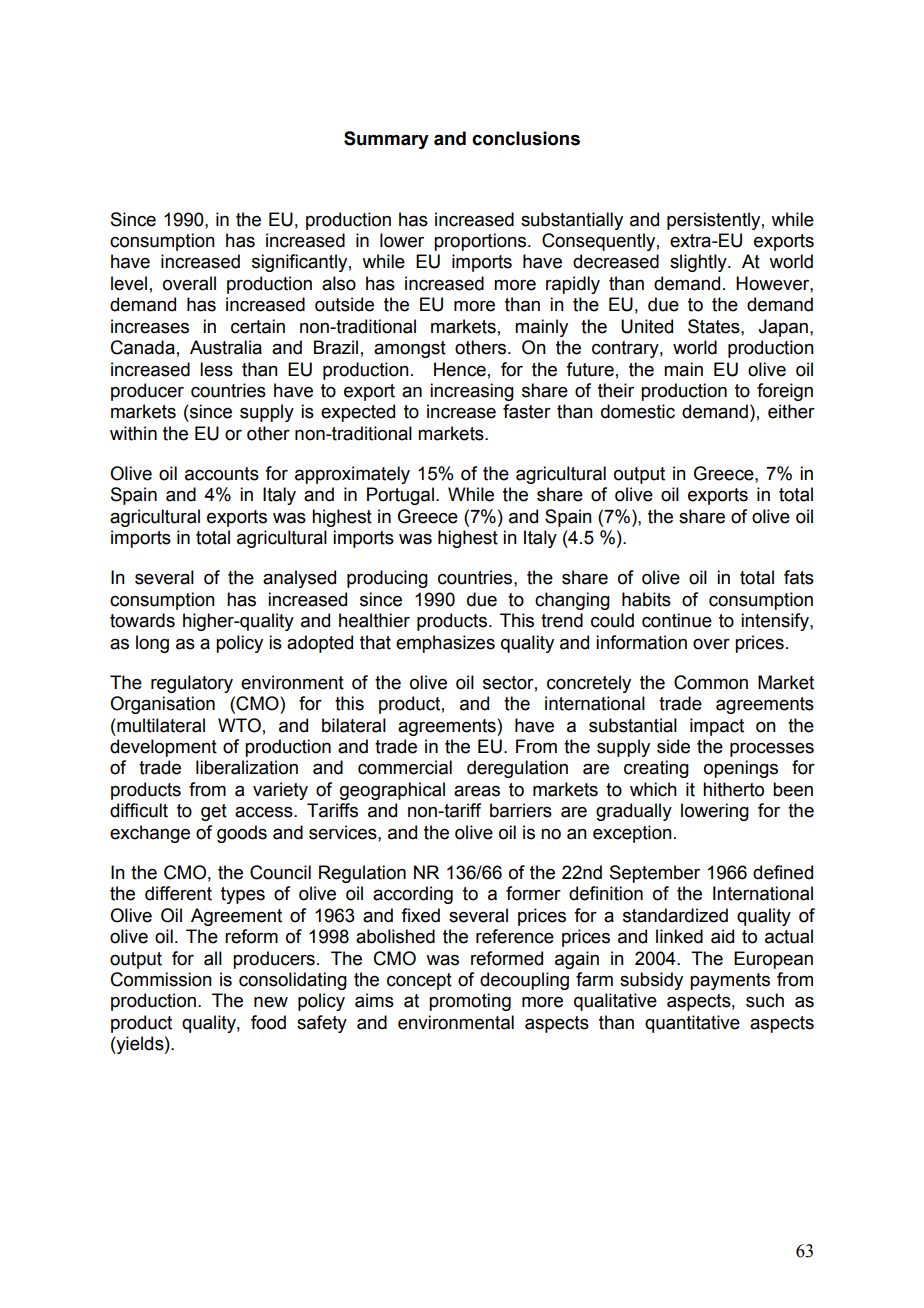 The height and width of the page is (1308, 924). Describe the element at coordinates (226, 347) in the page. I see `Australia` at that location.
